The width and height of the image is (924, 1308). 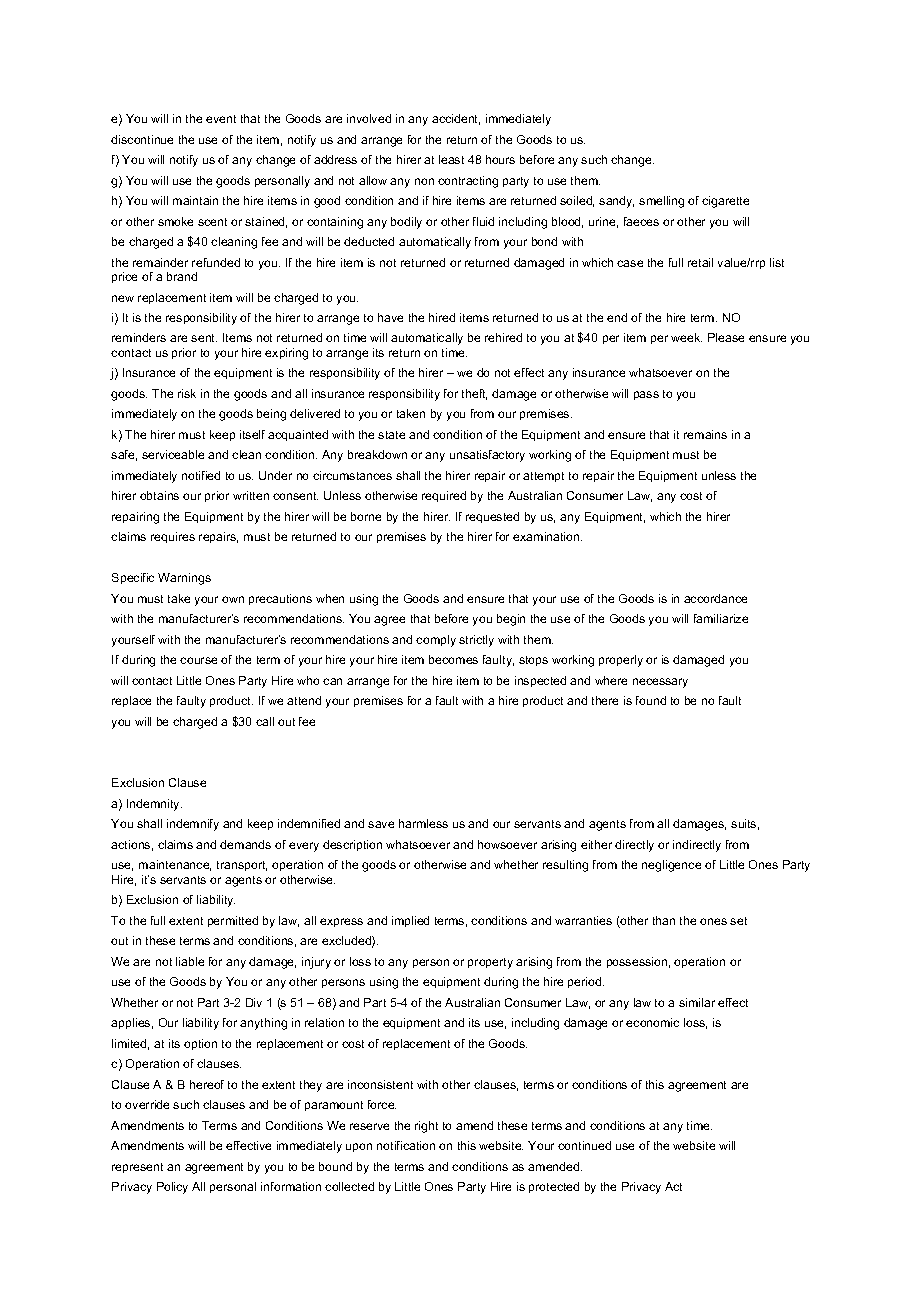 I want to click on course, so click(x=198, y=660).
